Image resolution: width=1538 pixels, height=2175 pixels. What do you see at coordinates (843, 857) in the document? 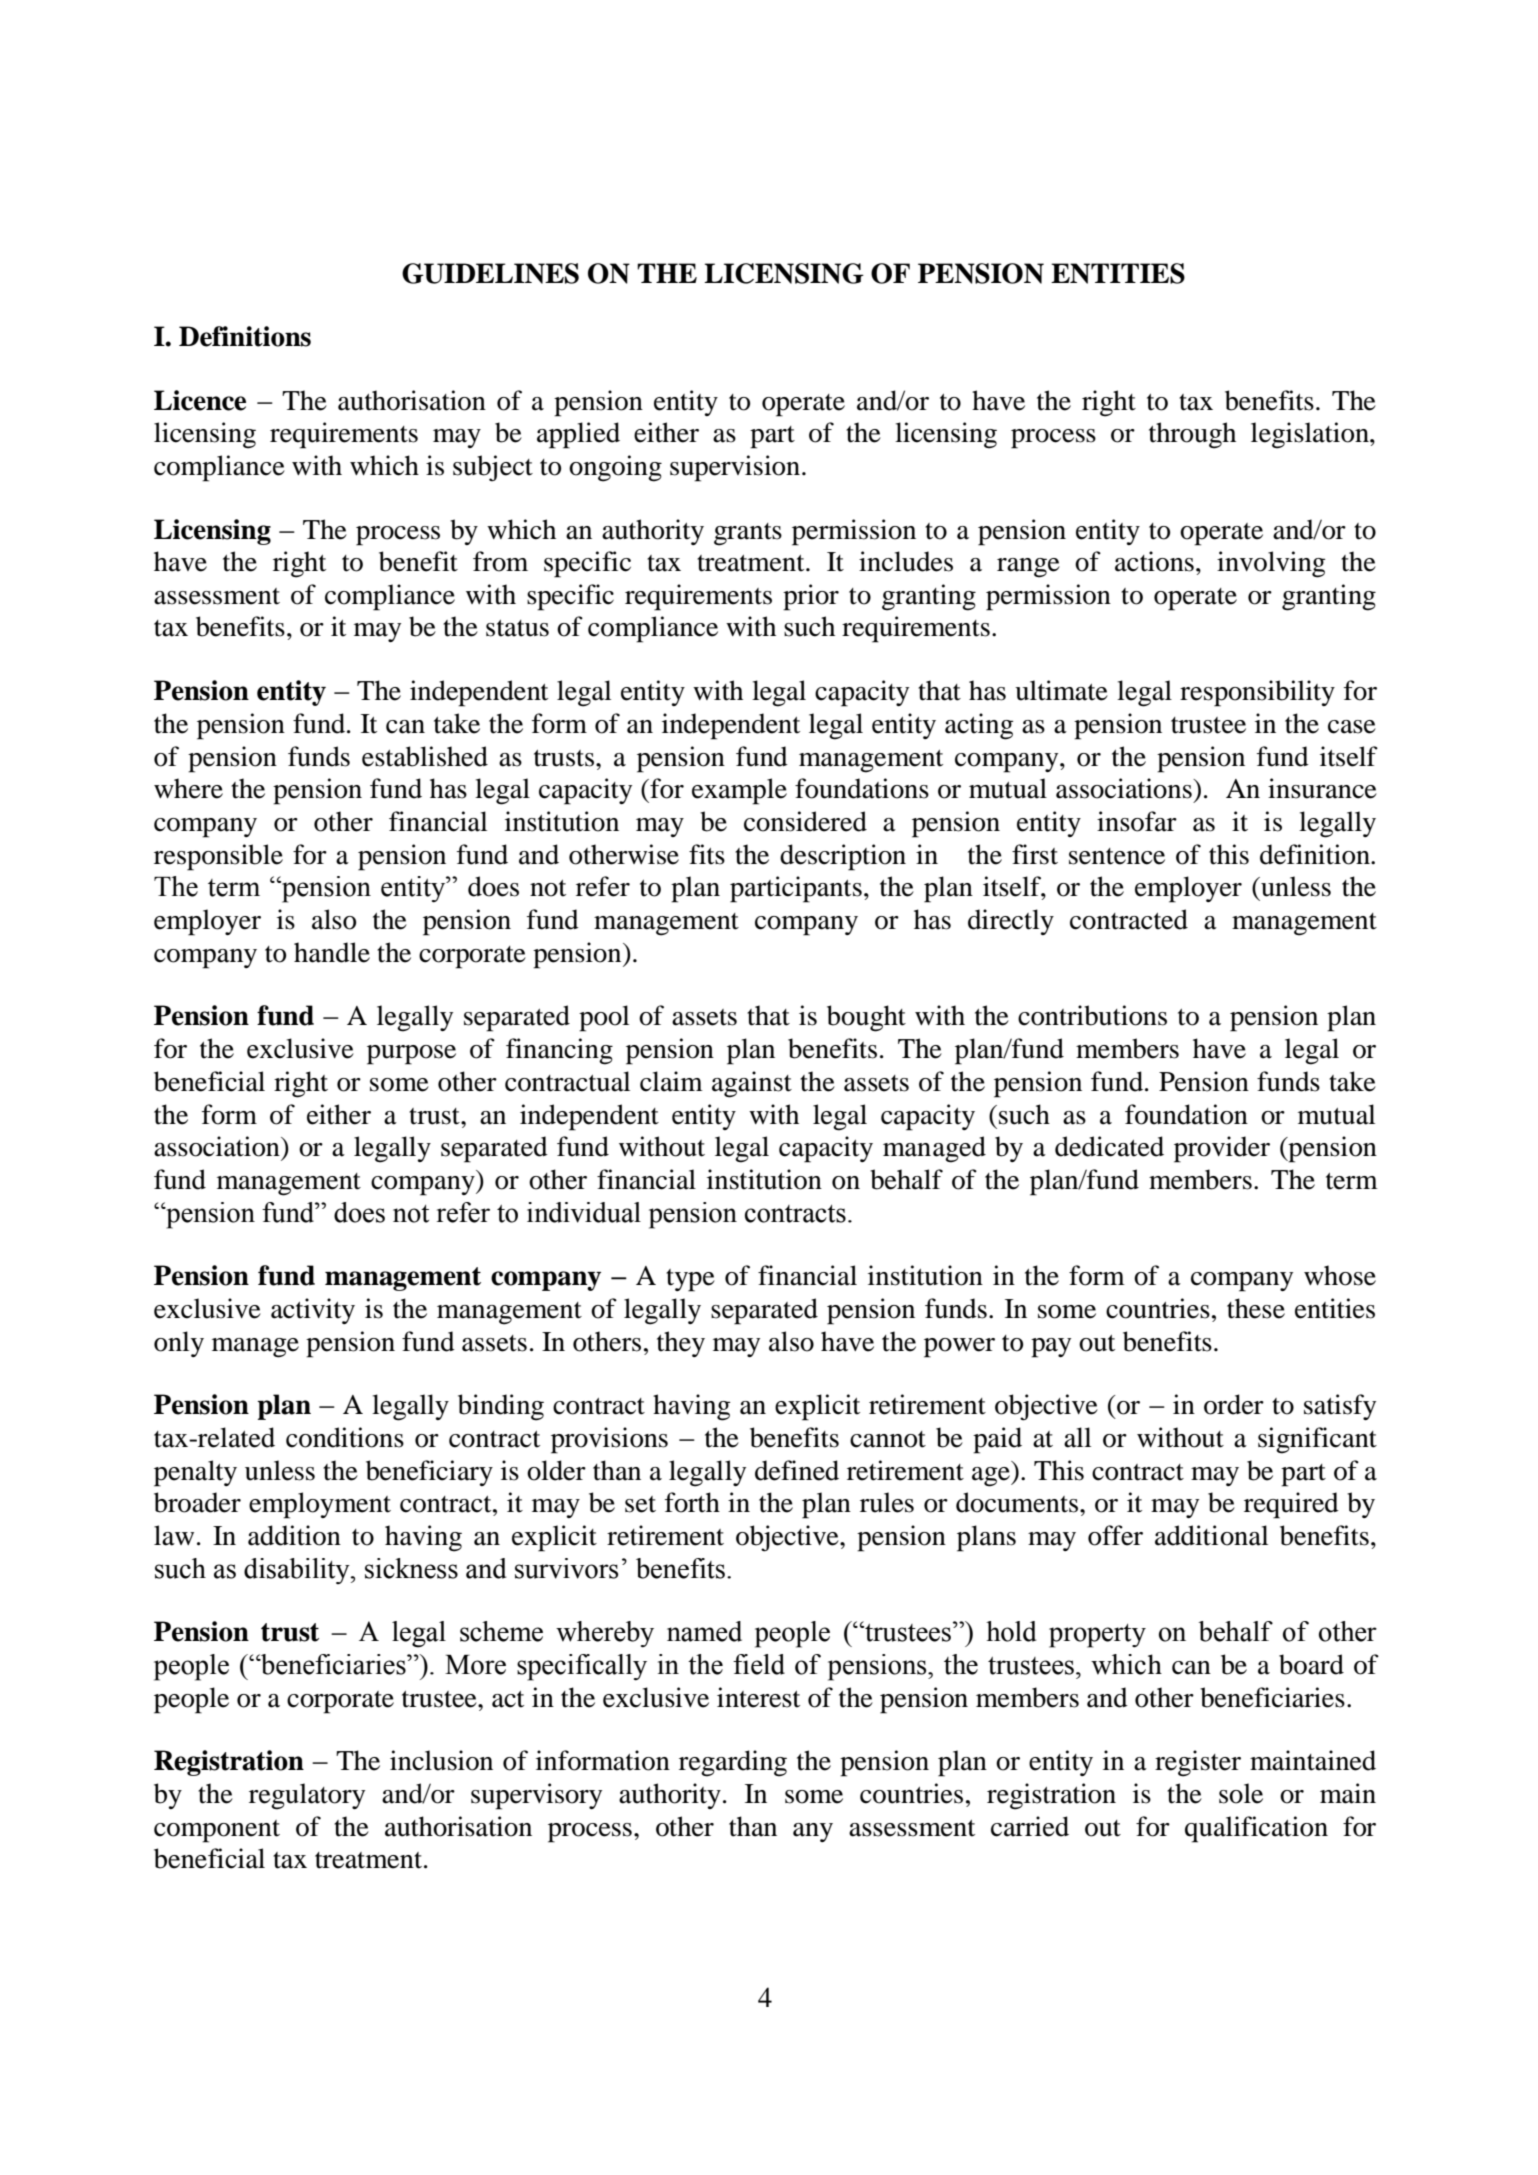
I see `description` at bounding box center [843, 857].
